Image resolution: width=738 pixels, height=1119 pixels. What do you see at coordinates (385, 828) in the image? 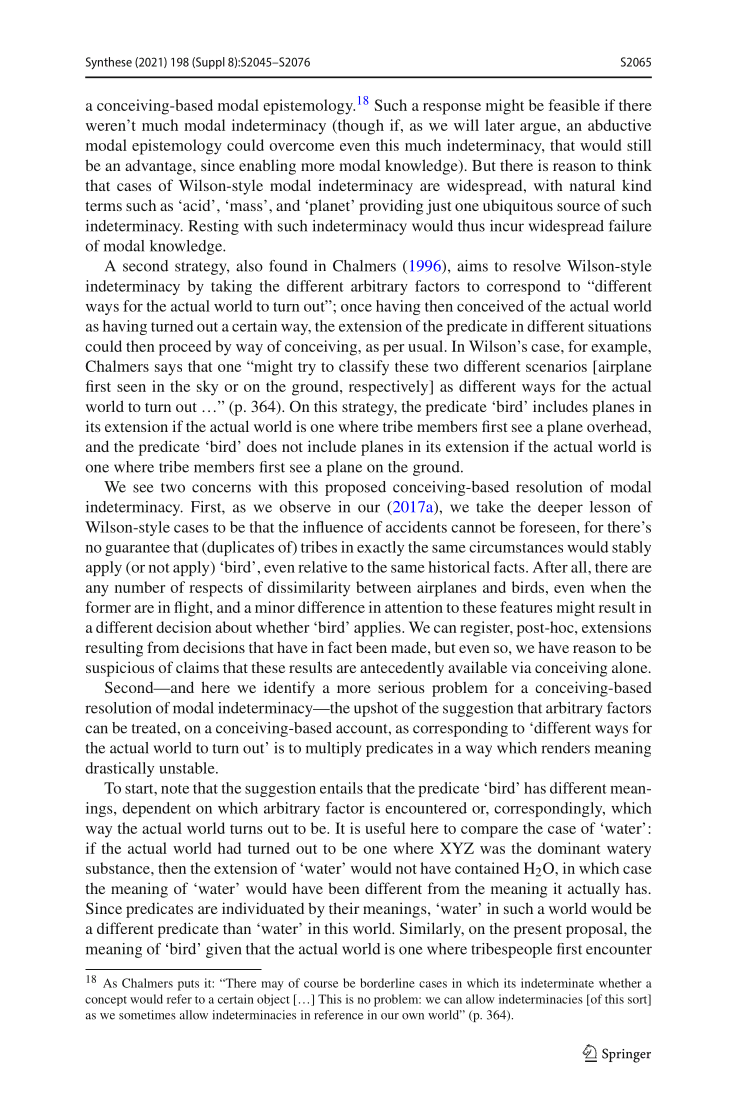
I see `useful` at bounding box center [385, 828].
